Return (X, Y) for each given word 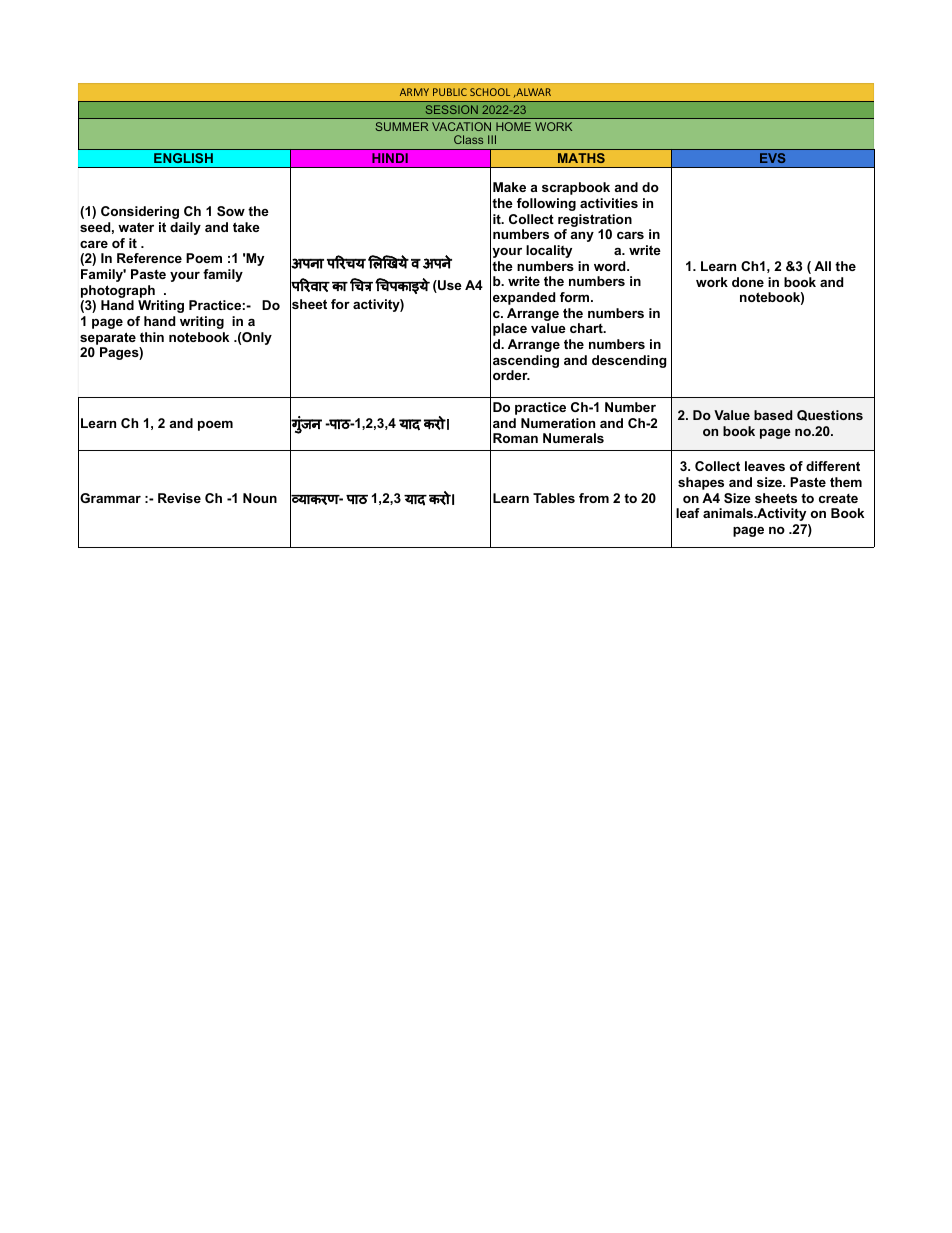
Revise (179, 498)
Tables (554, 498)
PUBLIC (450, 92)
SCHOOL (490, 92)
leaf (688, 513)
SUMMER (401, 126)
